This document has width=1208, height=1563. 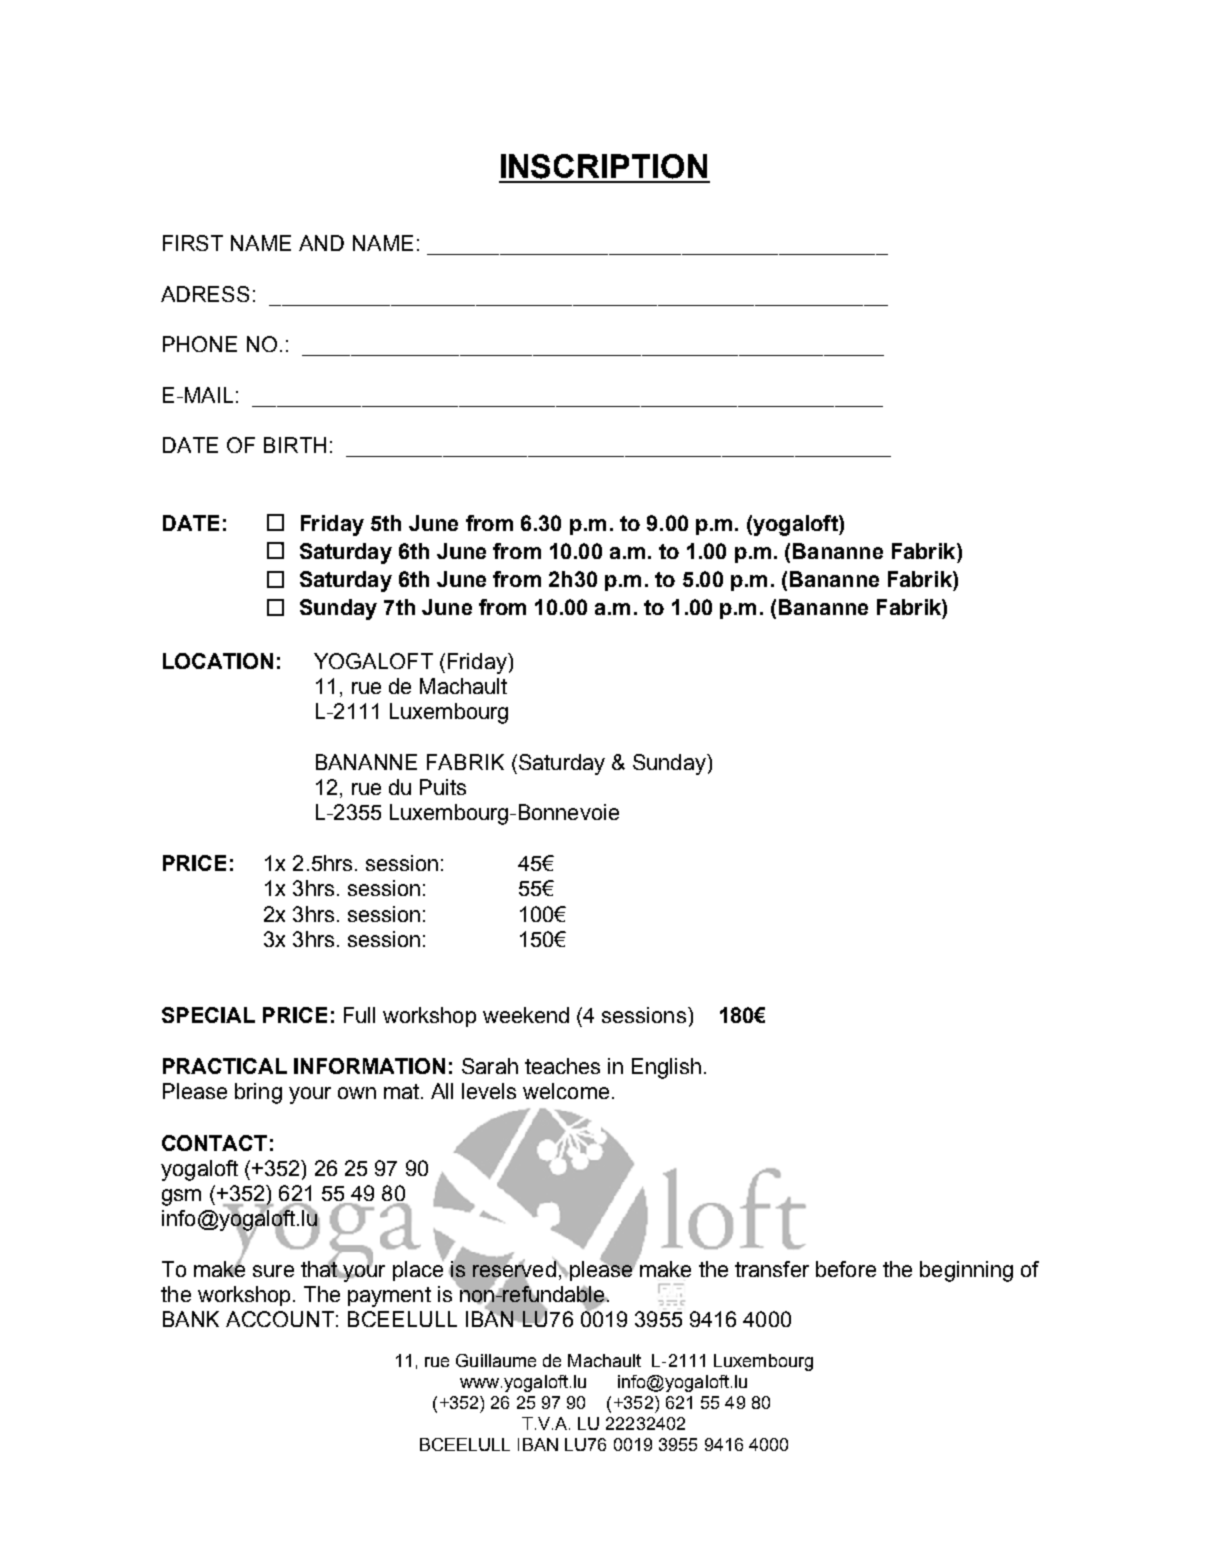 I want to click on LOCATION, so click(x=218, y=661).
